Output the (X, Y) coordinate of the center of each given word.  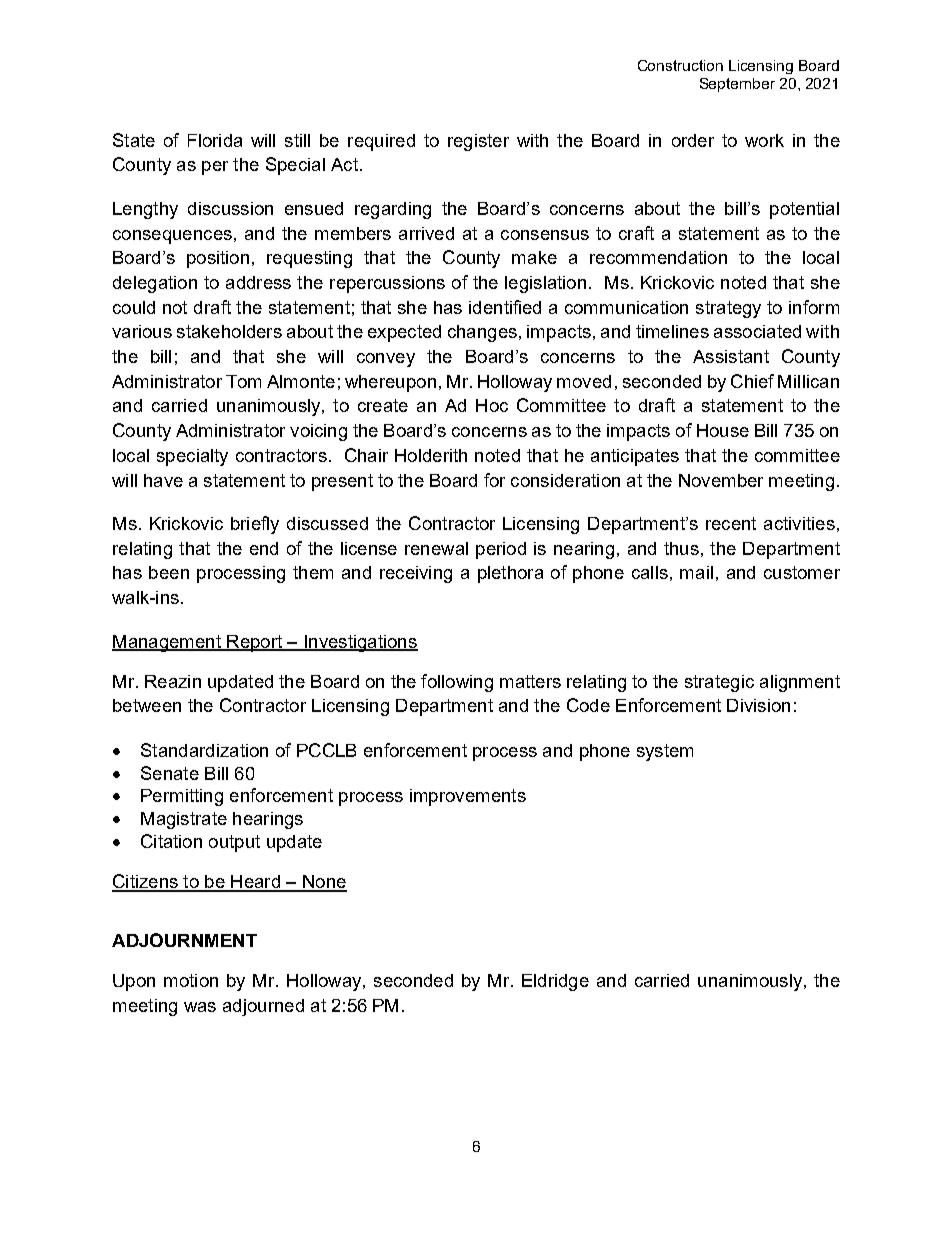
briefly (255, 525)
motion (191, 980)
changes (482, 333)
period (501, 550)
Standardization (204, 750)
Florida (215, 140)
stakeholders (229, 331)
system (665, 752)
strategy (728, 309)
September (737, 85)
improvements (468, 797)
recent (731, 523)
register (478, 142)
